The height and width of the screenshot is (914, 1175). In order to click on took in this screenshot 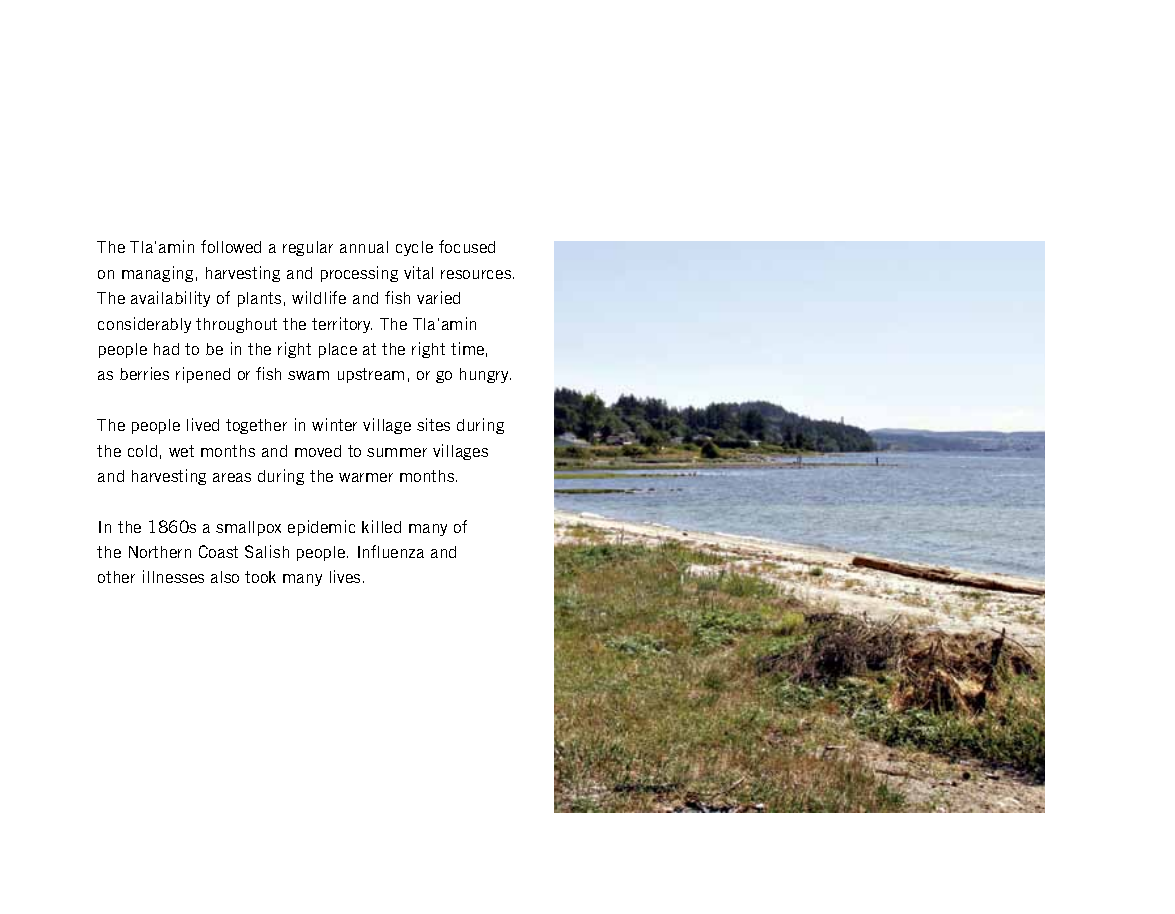, I will do `click(260, 577)`.
